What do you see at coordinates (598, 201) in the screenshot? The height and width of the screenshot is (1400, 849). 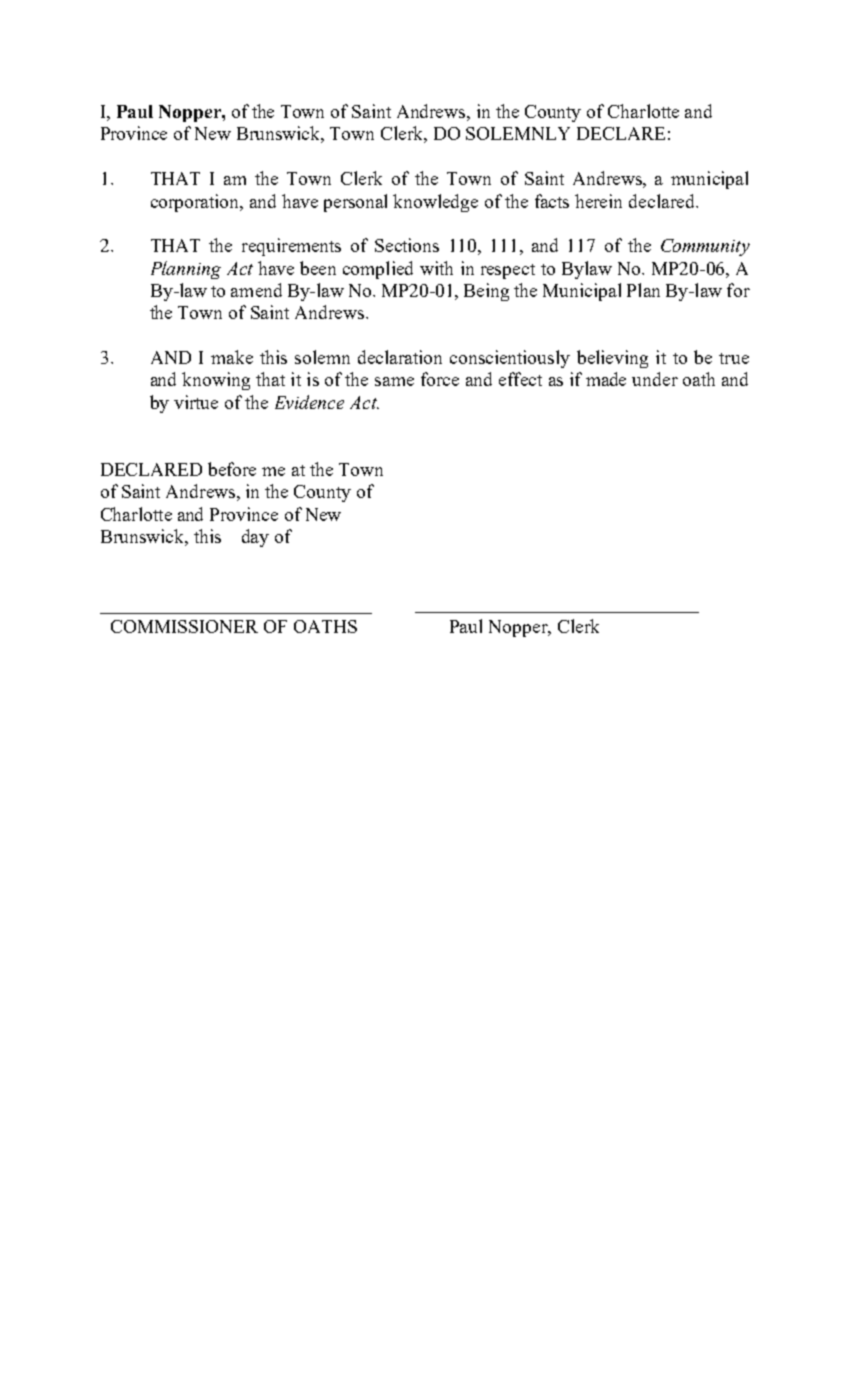 I see `herein` at bounding box center [598, 201].
